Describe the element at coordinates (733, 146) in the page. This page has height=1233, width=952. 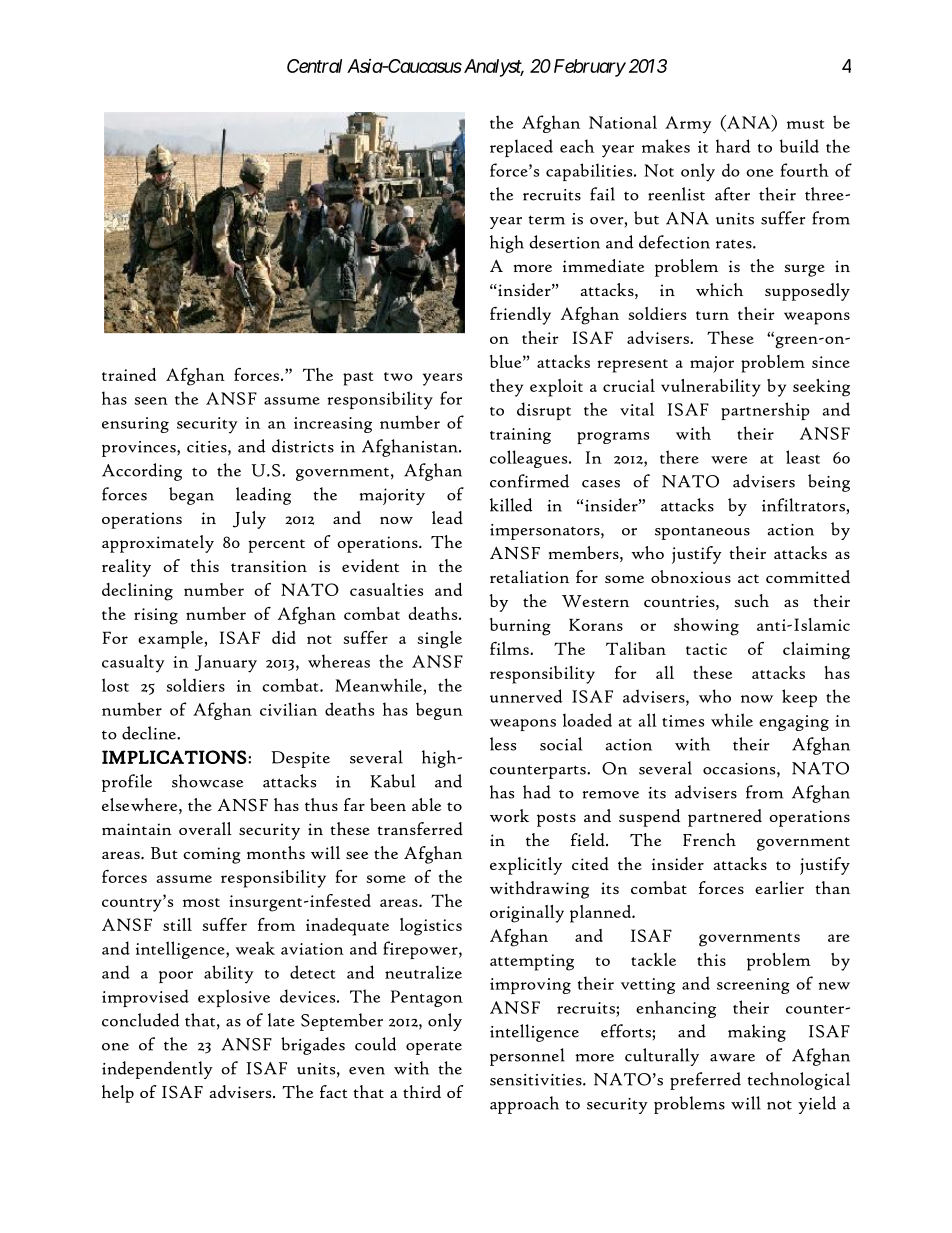
I see `hard` at that location.
